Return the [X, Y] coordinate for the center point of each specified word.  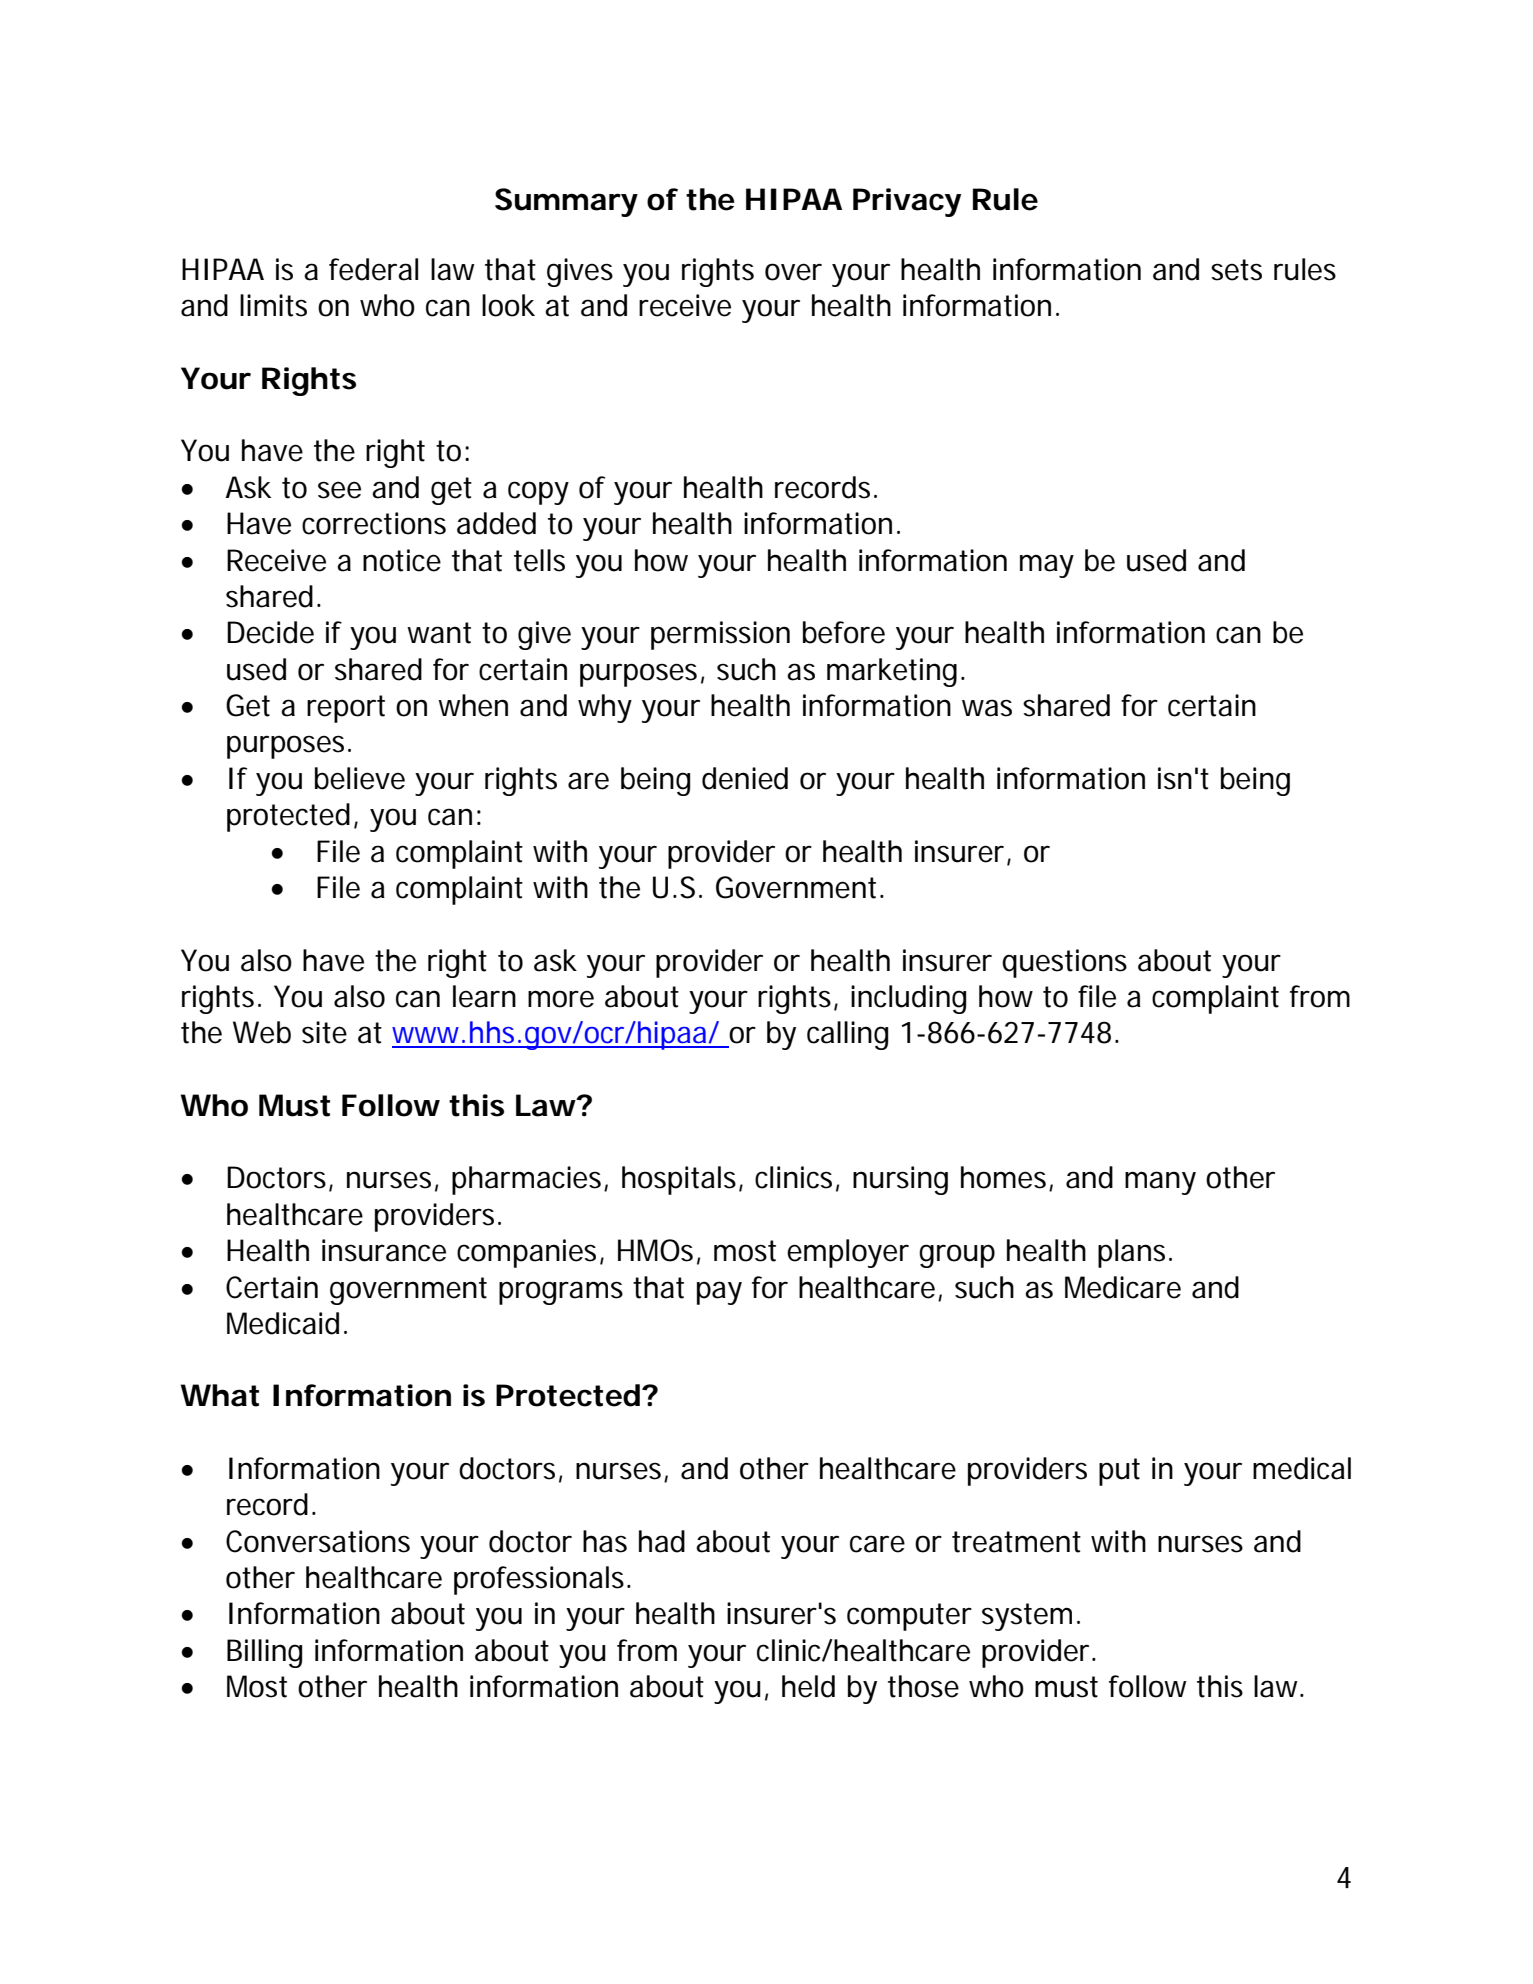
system [1030, 1617]
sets [1236, 270]
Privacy [907, 202]
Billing [264, 1653]
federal [373, 269]
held [808, 1686]
